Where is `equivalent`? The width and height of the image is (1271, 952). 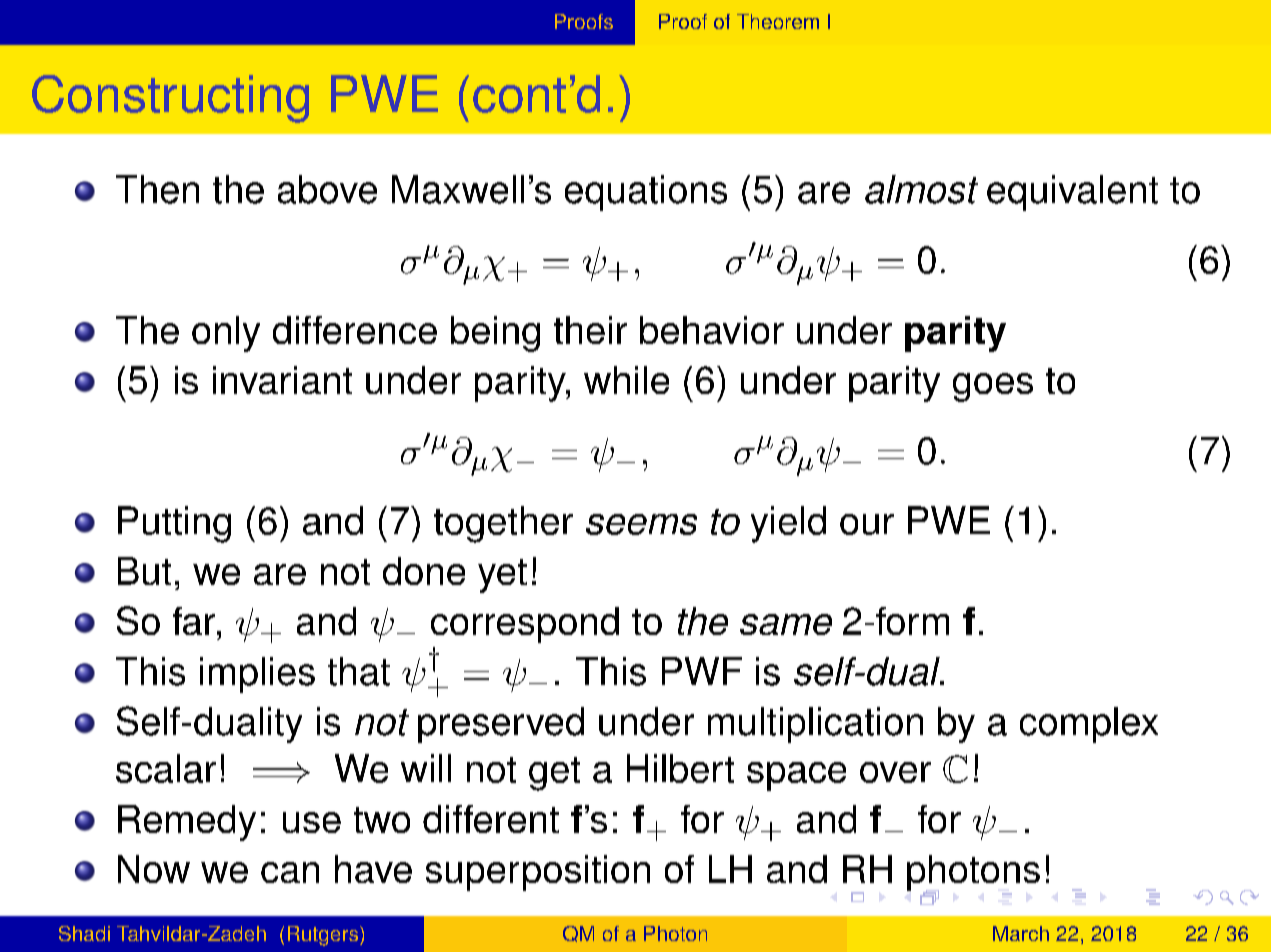 equivalent is located at coordinates (1072, 193).
